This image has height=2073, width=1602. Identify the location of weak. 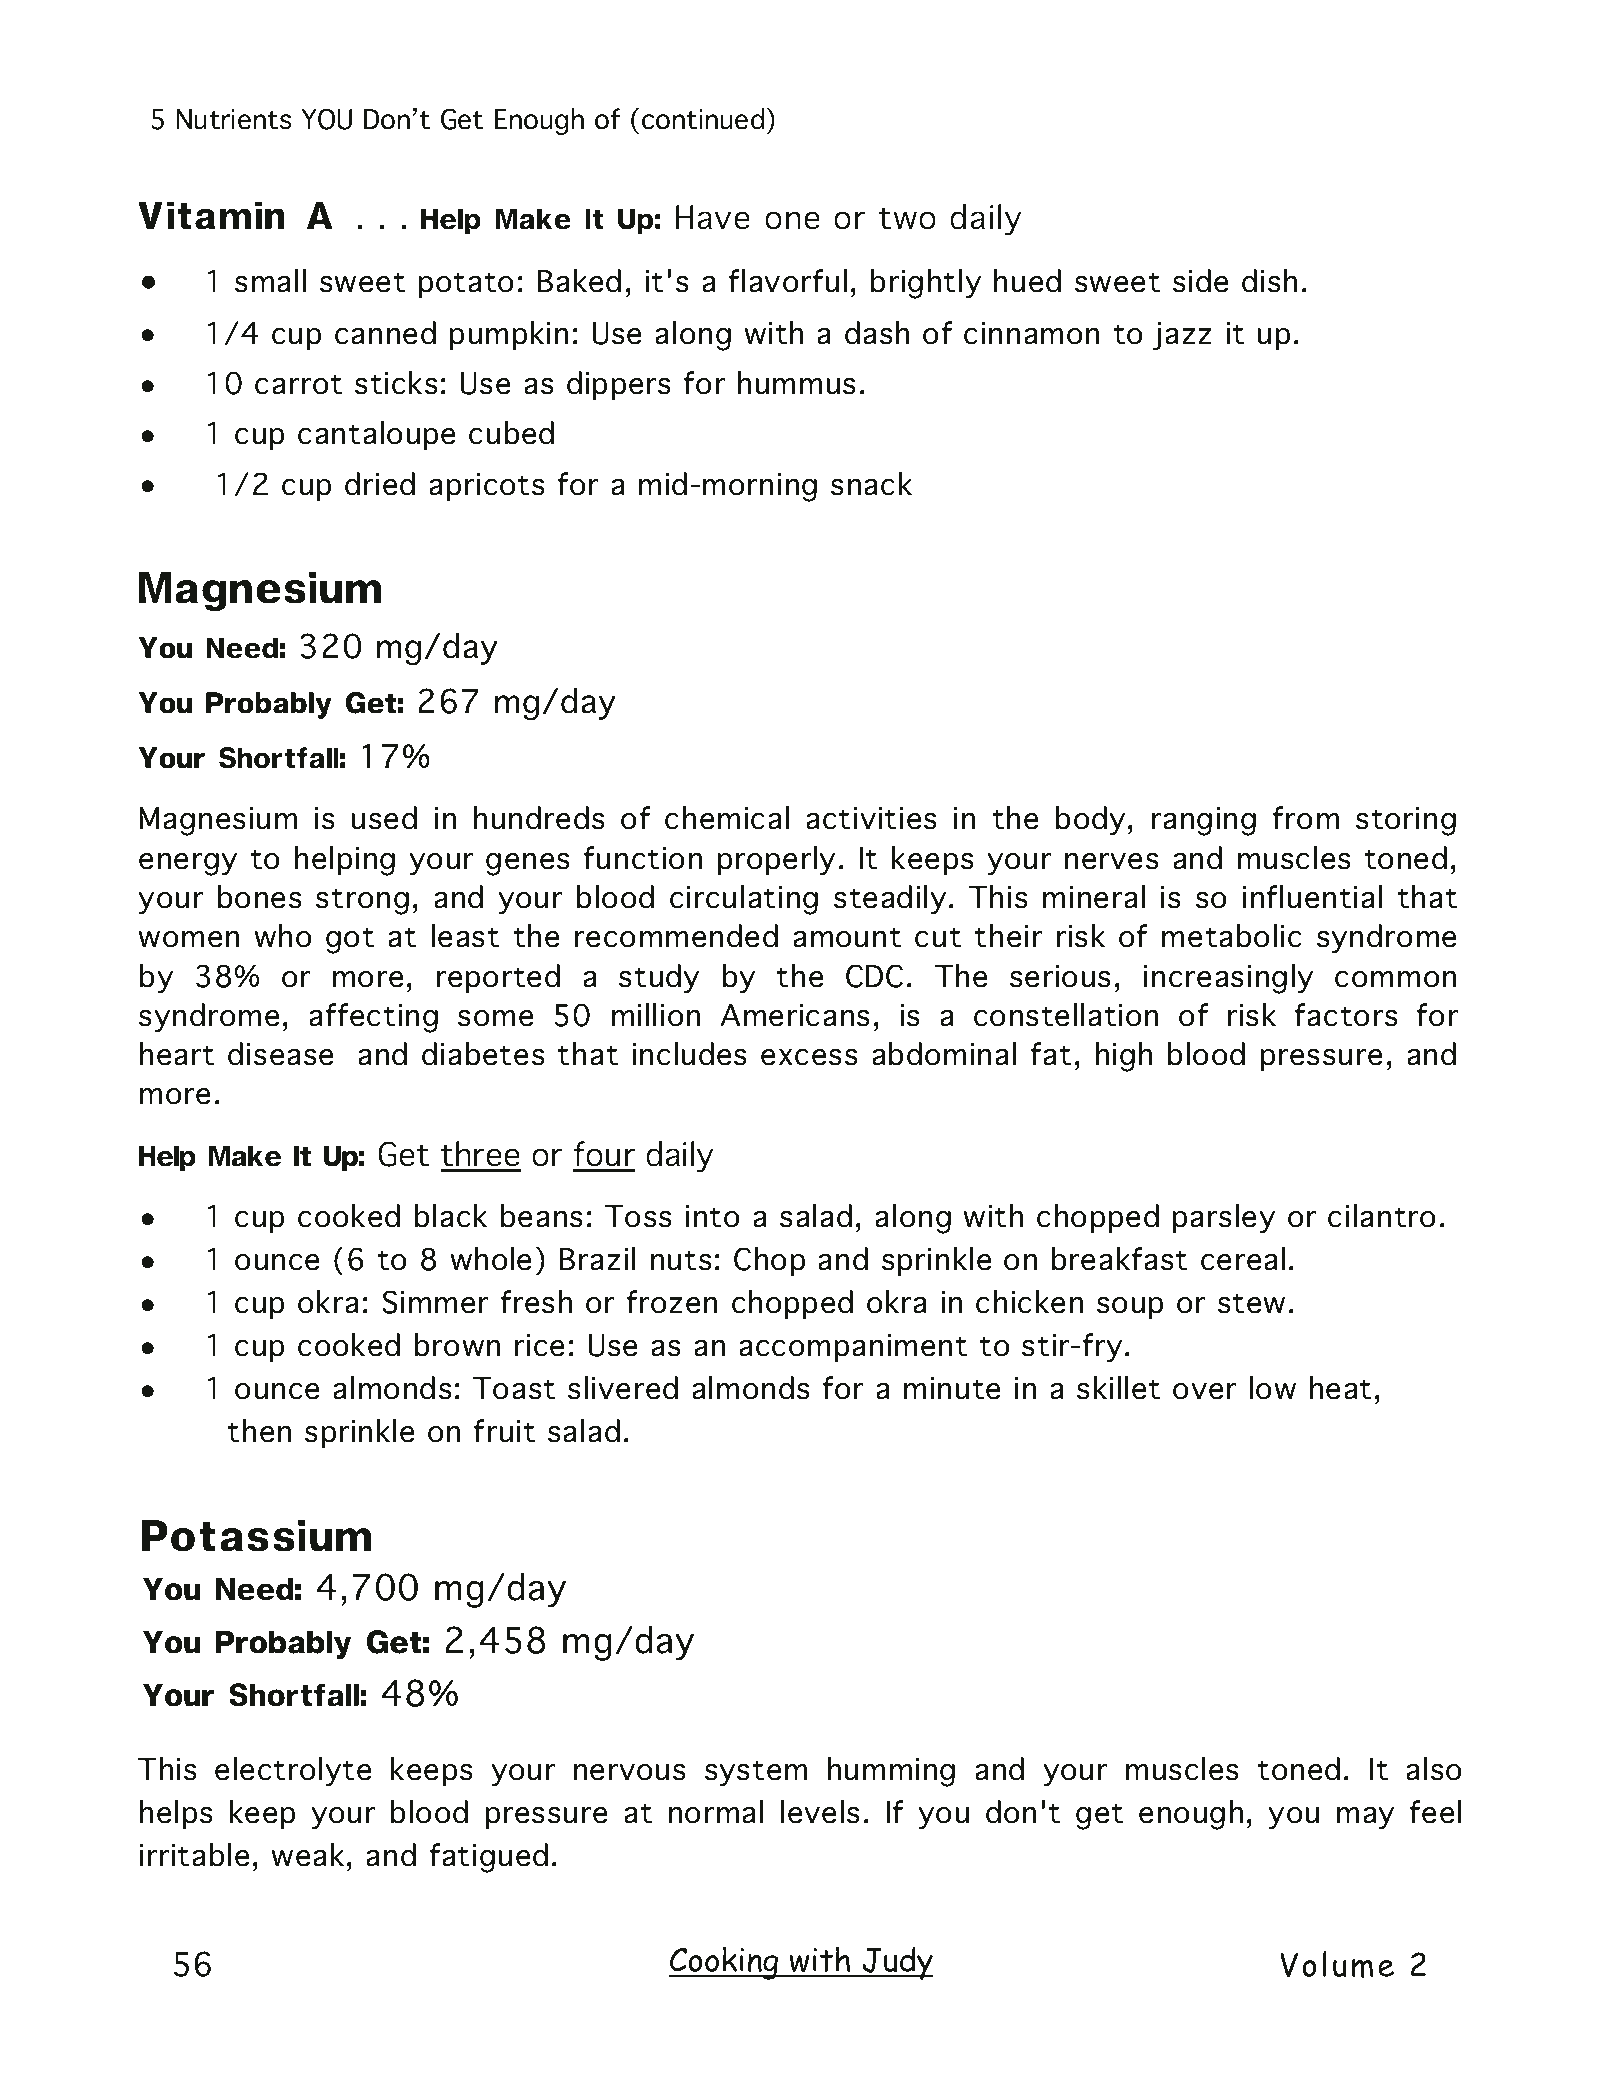
(307, 1855).
